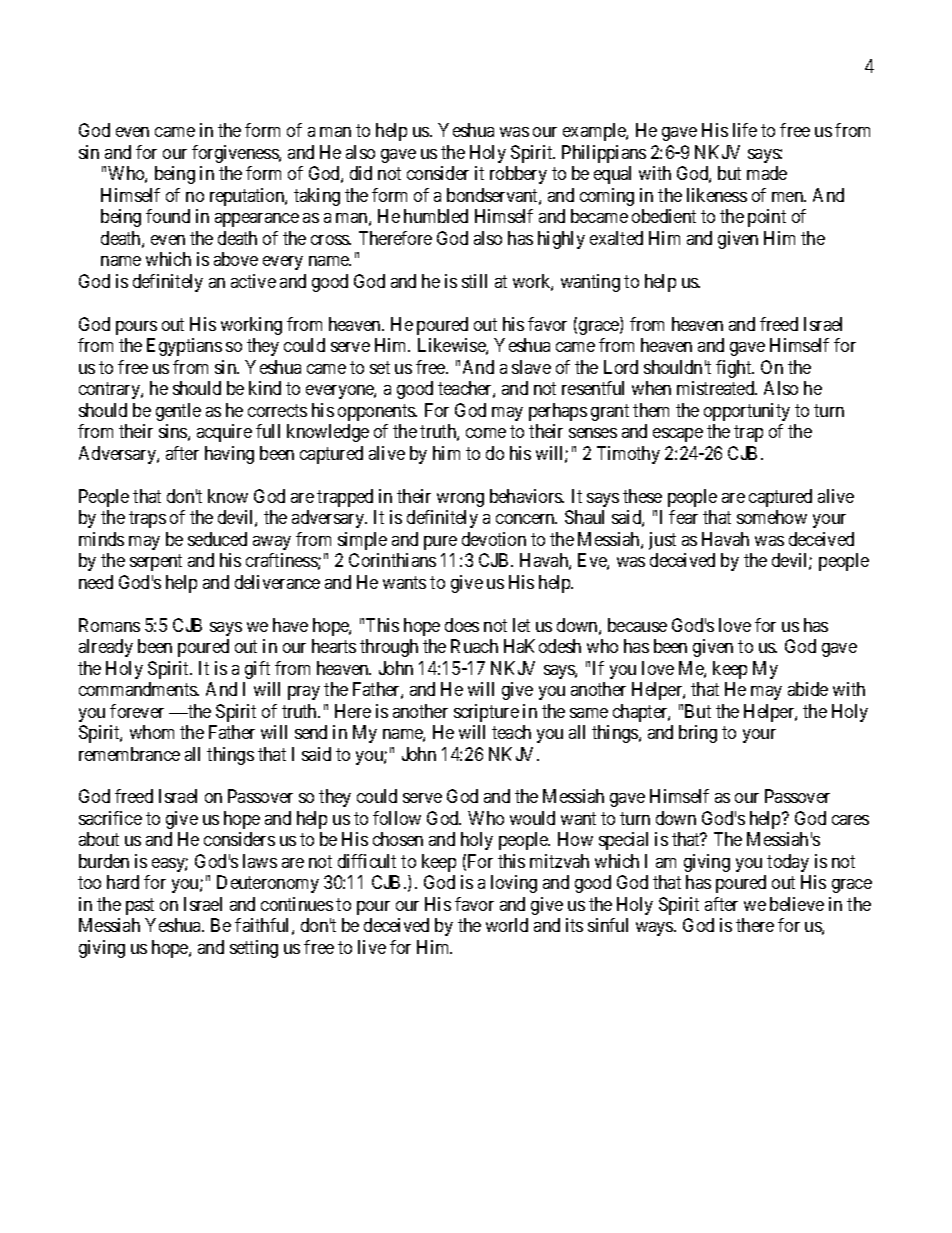  Describe the element at coordinates (152, 732) in the screenshot. I see `whom` at that location.
